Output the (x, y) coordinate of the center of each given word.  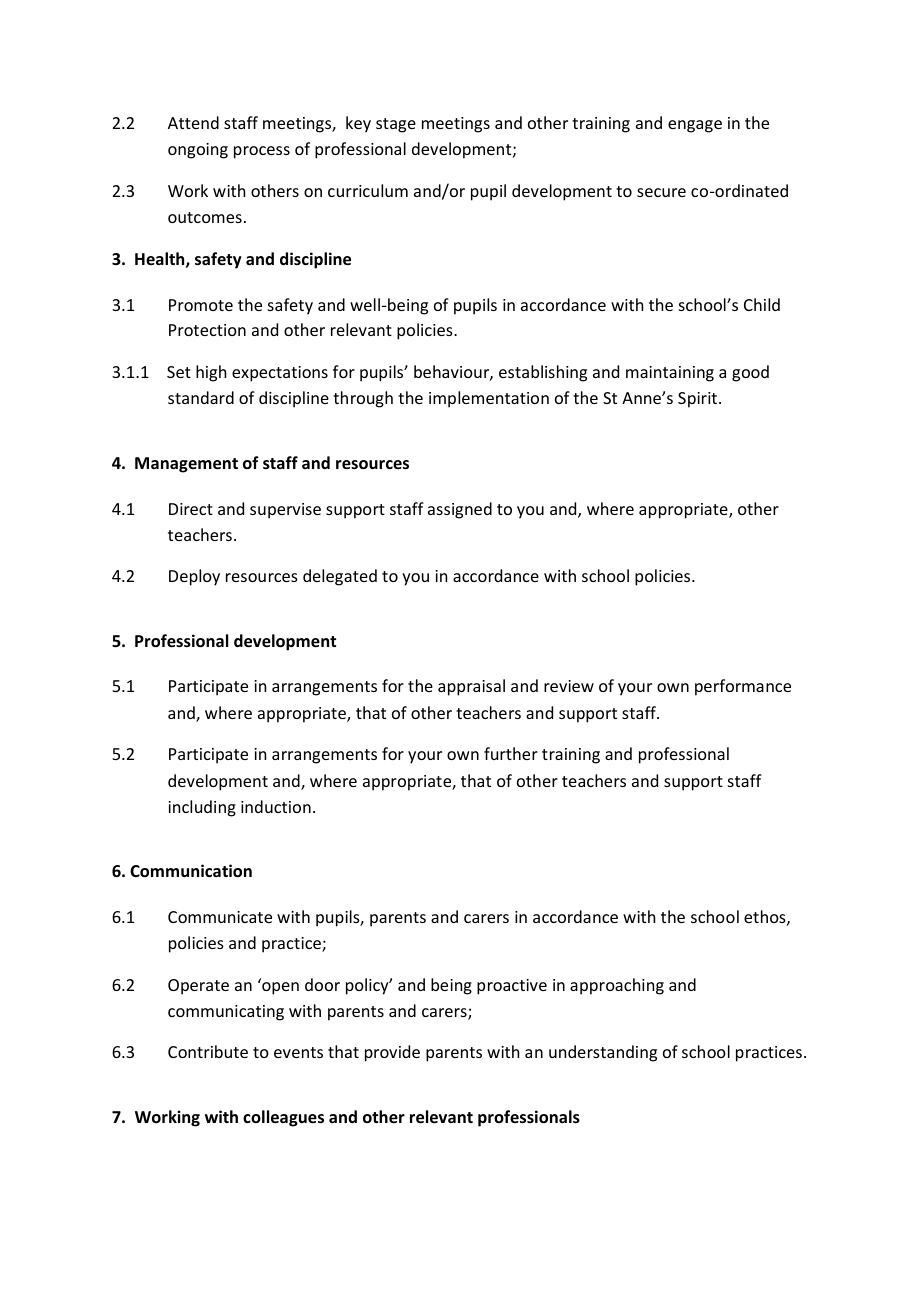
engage (695, 126)
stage (396, 125)
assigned (460, 510)
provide (392, 1053)
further (511, 753)
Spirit (699, 400)
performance (743, 687)
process (262, 152)
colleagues (283, 1118)
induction (276, 806)
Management (186, 465)
